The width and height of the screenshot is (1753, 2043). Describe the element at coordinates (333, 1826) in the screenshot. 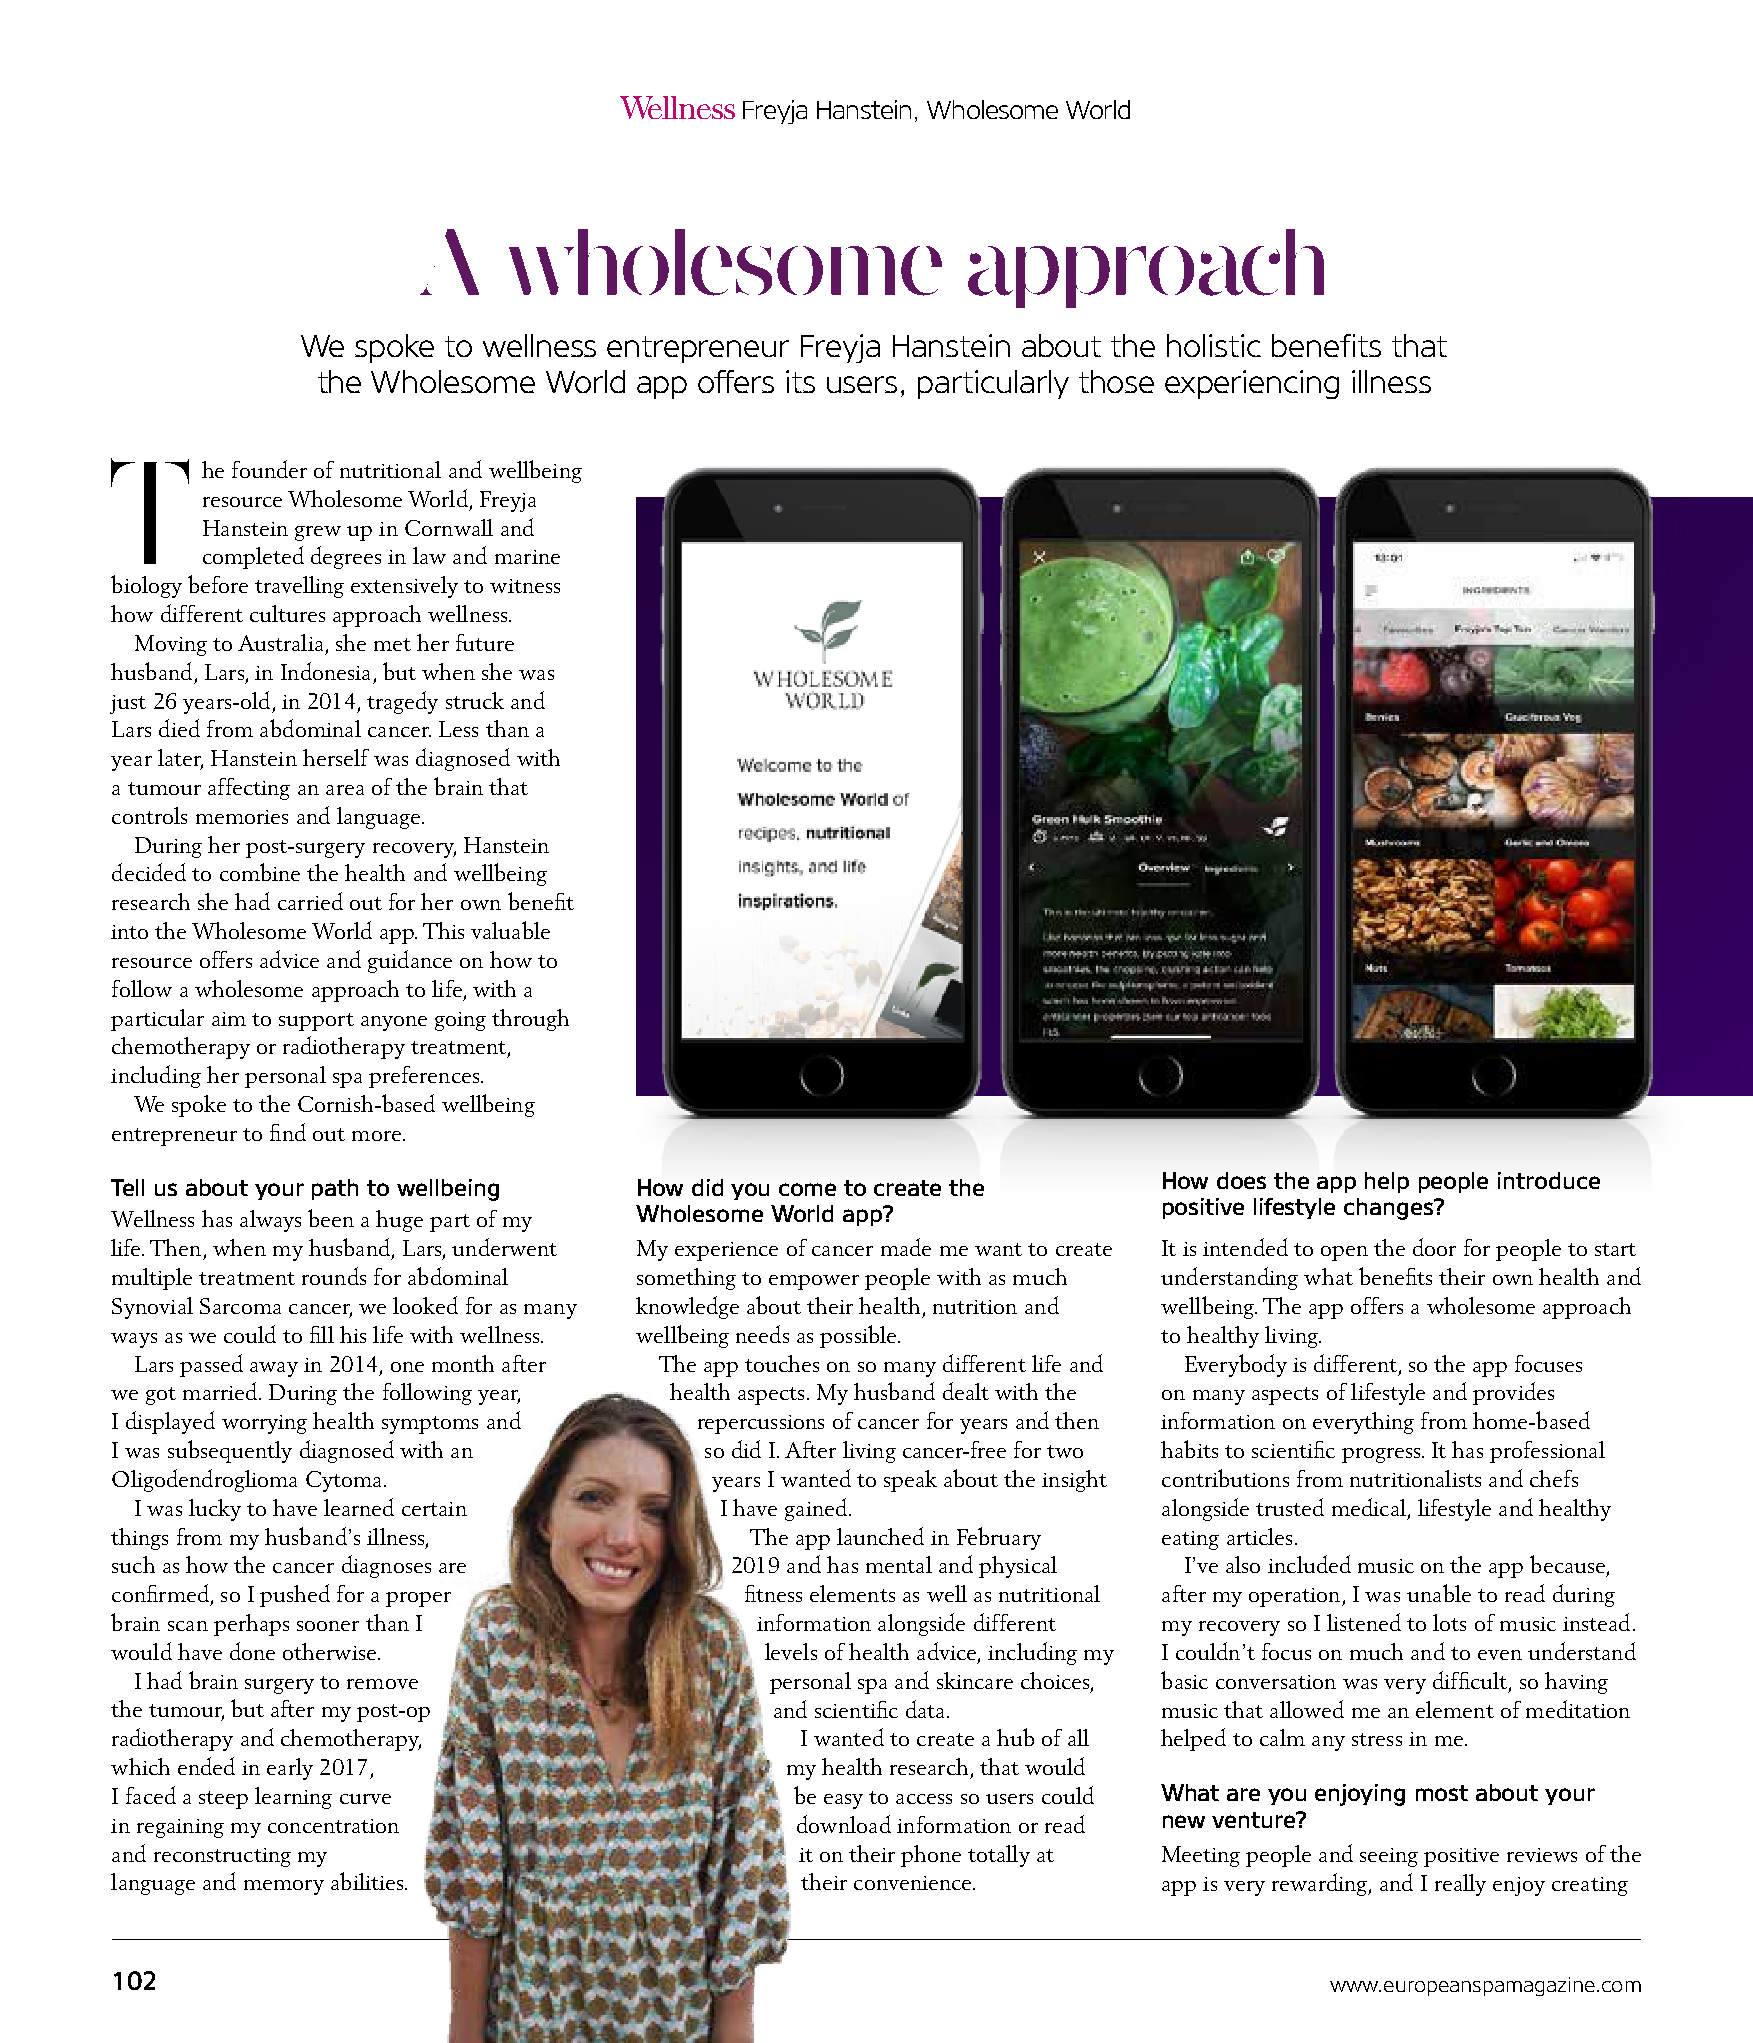

I see `concentration` at that location.
